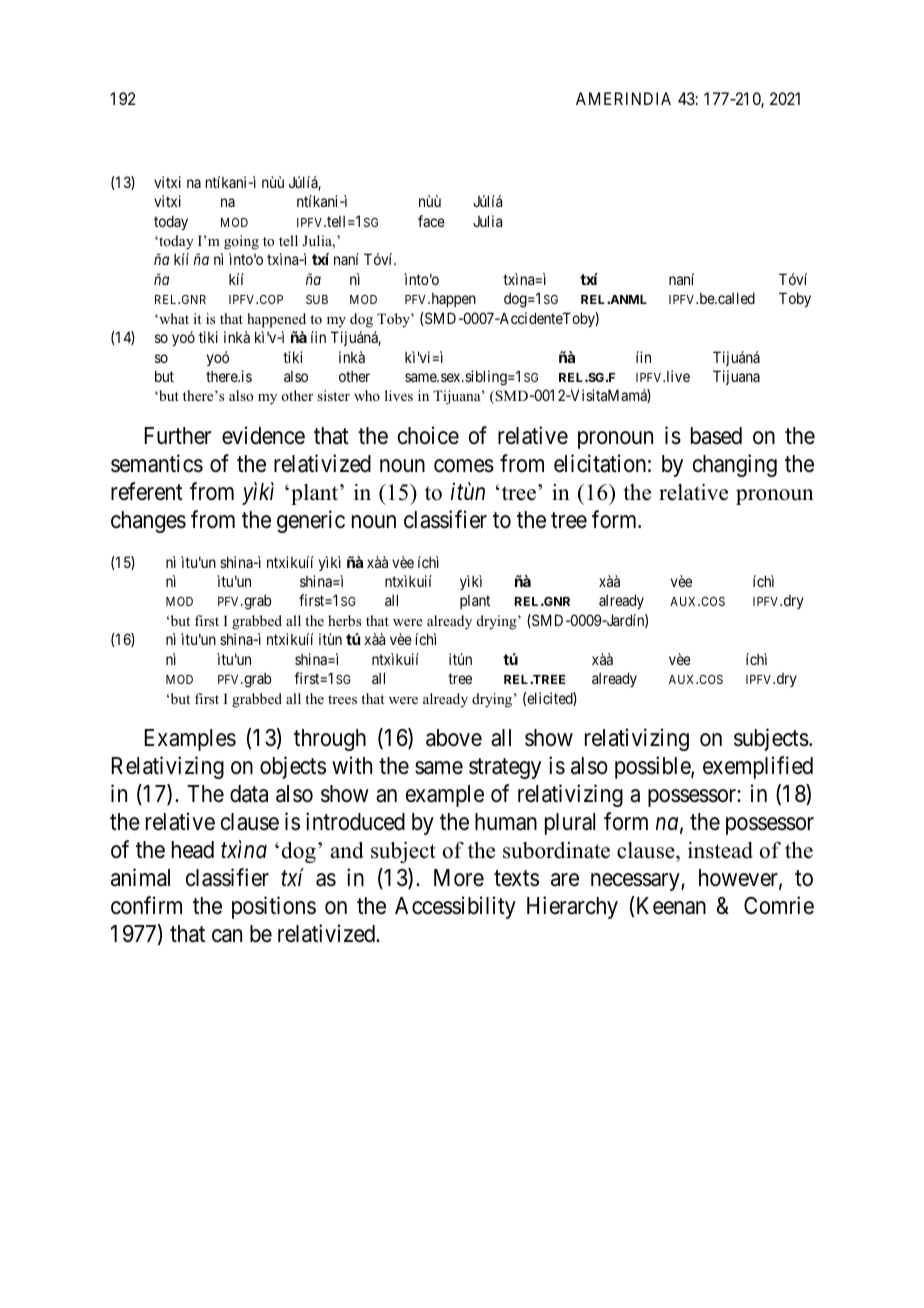  I want to click on changing, so click(735, 465).
